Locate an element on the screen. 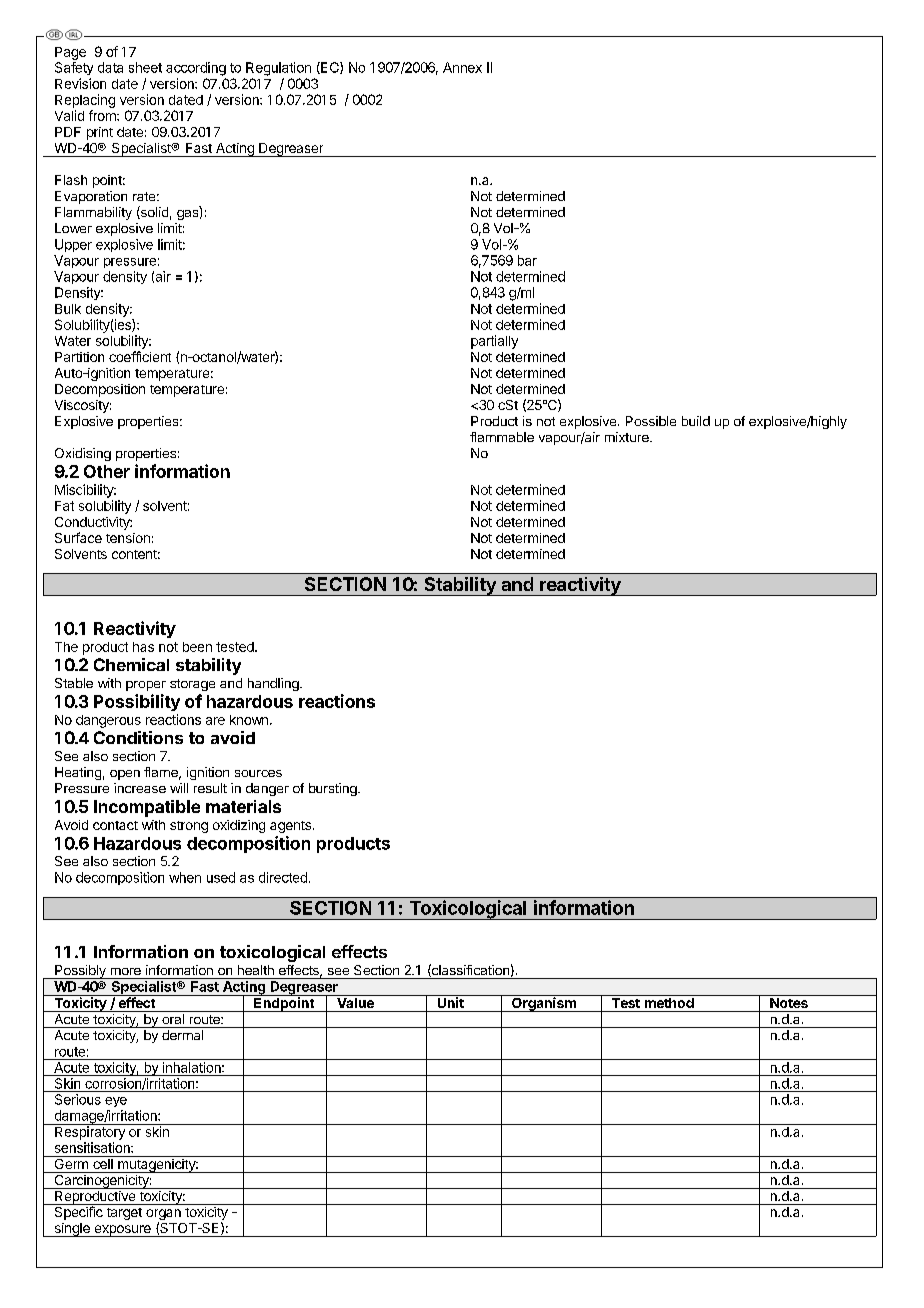 The height and width of the screenshot is (1308, 924). flammable is located at coordinates (502, 437).
